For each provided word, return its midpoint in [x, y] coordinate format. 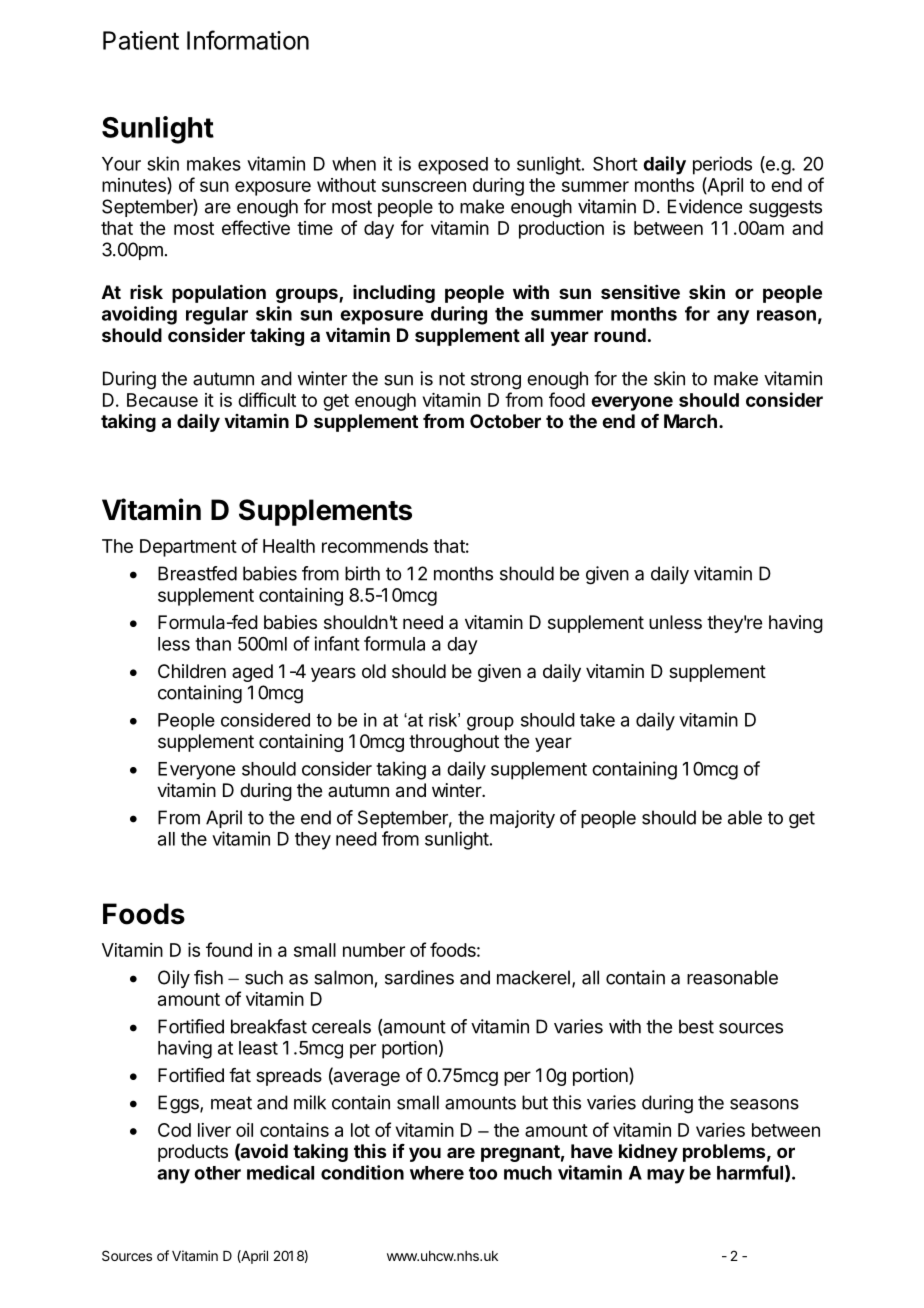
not [452, 379]
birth [362, 573]
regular [217, 316]
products [193, 1153]
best [696, 1026]
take [597, 720]
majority [522, 819]
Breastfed [197, 573]
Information [248, 40]
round [620, 335]
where [437, 1173]
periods [722, 165]
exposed [453, 166]
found [229, 949]
